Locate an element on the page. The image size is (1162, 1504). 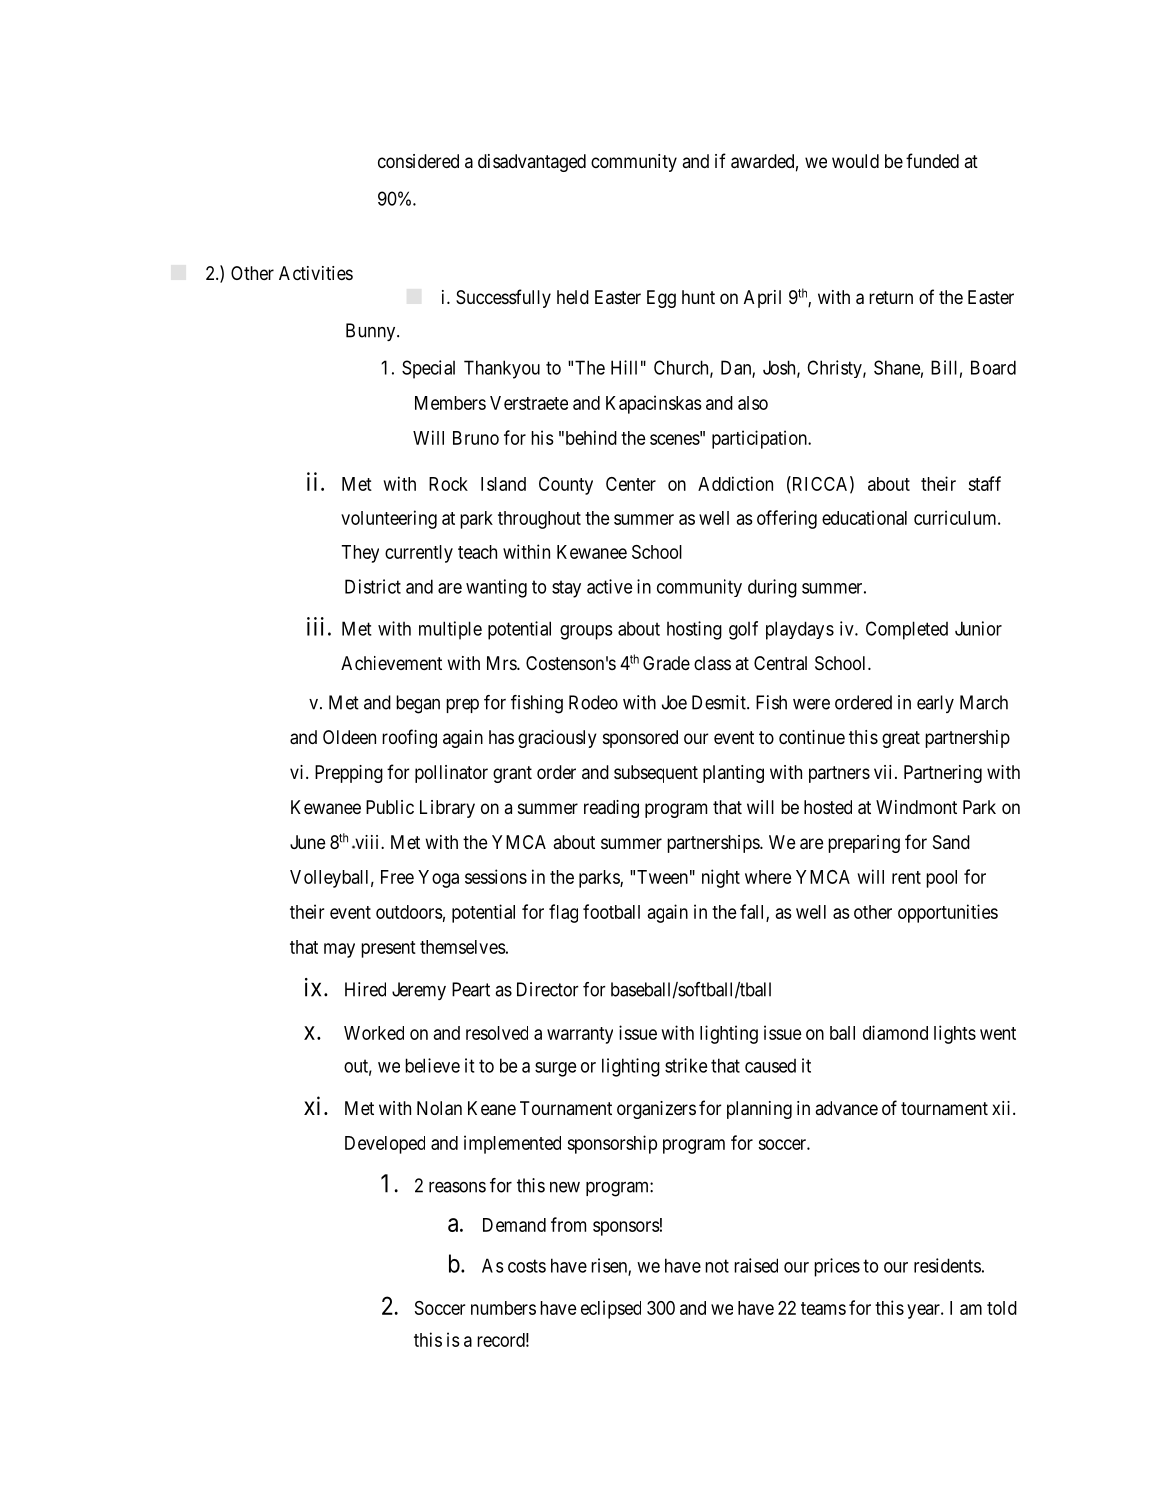
Egg is located at coordinates (661, 299).
